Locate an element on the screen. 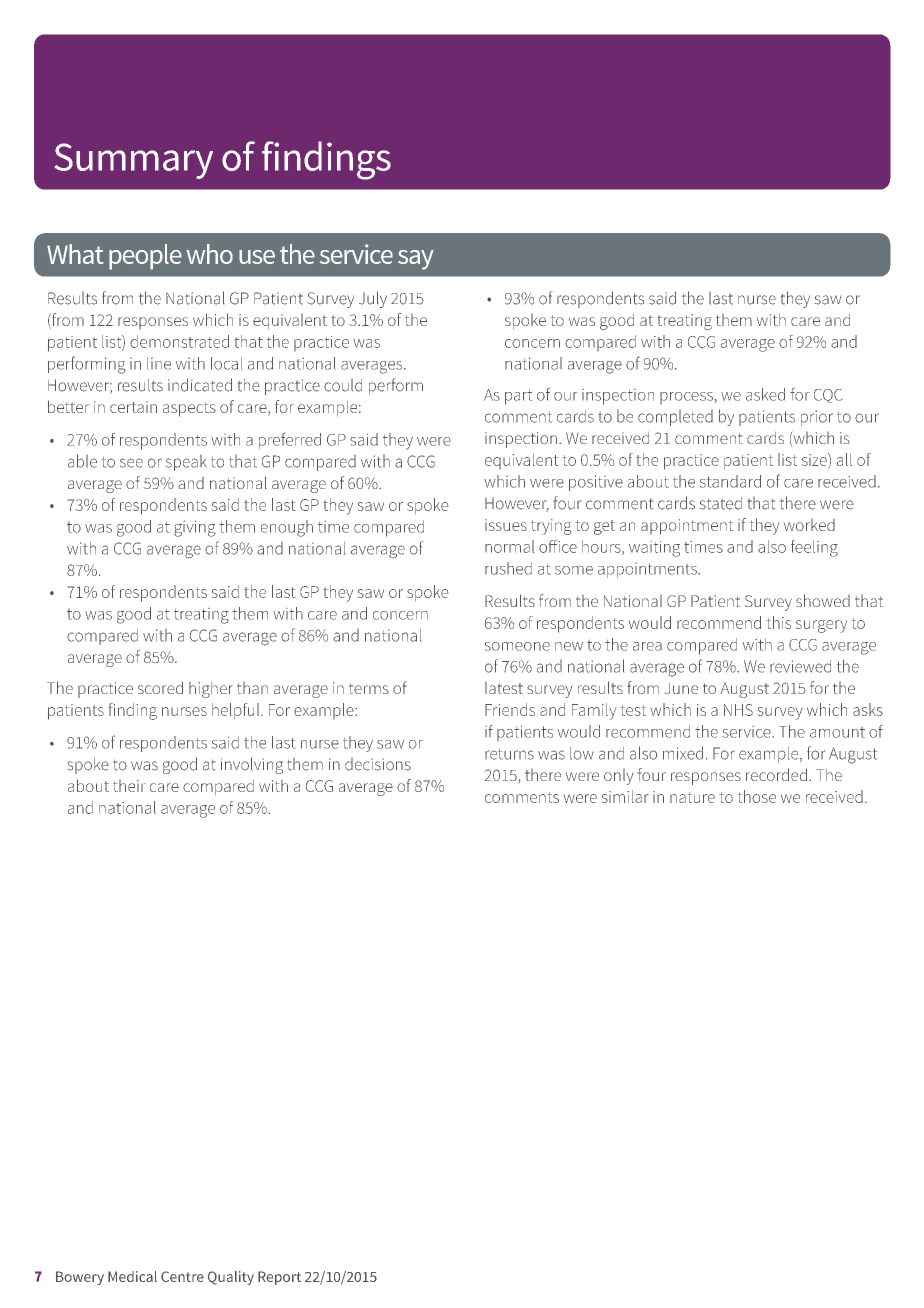 The width and height of the screenshot is (924, 1308). Report is located at coordinates (279, 1278).
